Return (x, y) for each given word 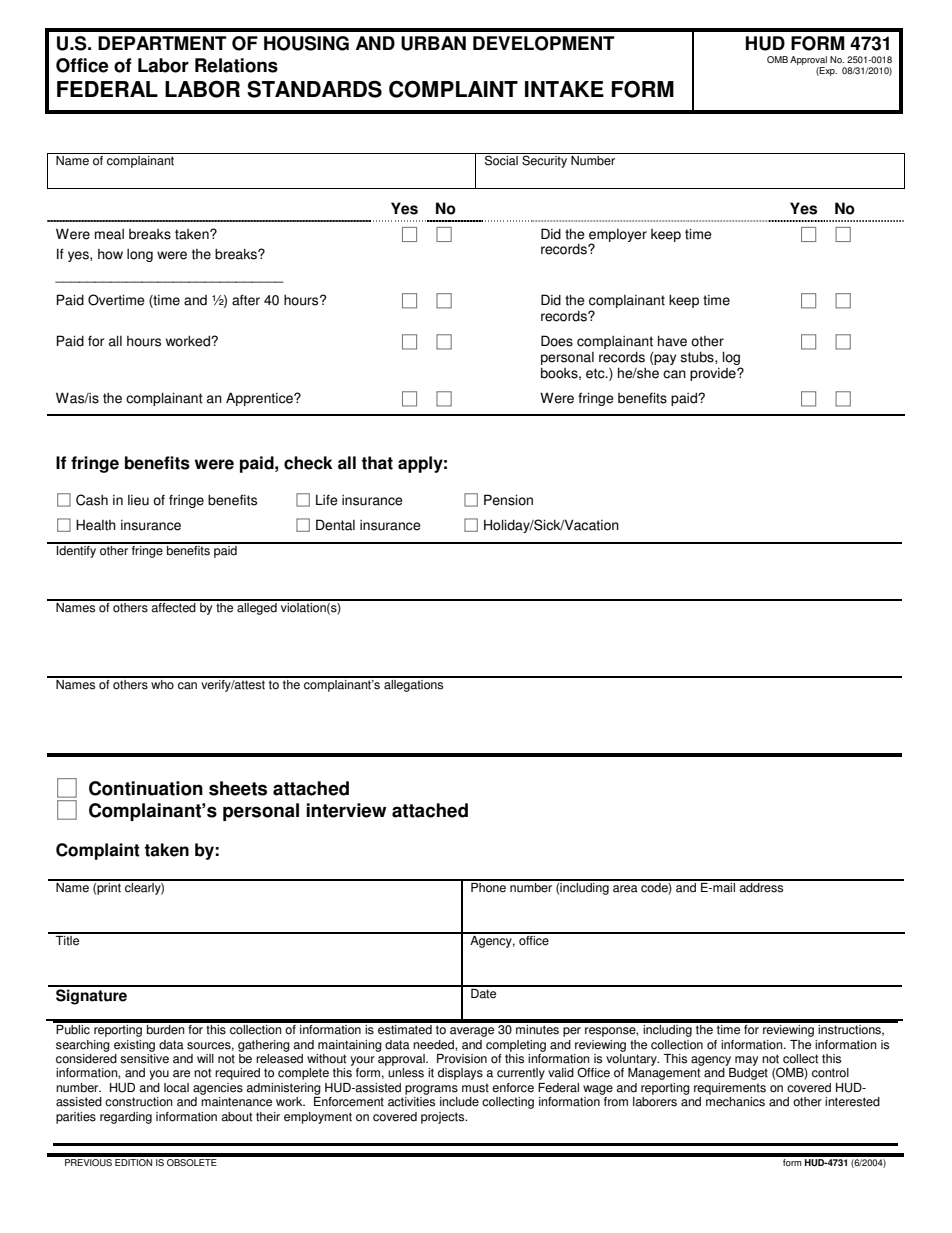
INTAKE (564, 89)
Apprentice (260, 399)
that (377, 463)
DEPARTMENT (162, 43)
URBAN (433, 43)
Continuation (146, 788)
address (761, 886)
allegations (414, 684)
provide (714, 374)
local (176, 1088)
